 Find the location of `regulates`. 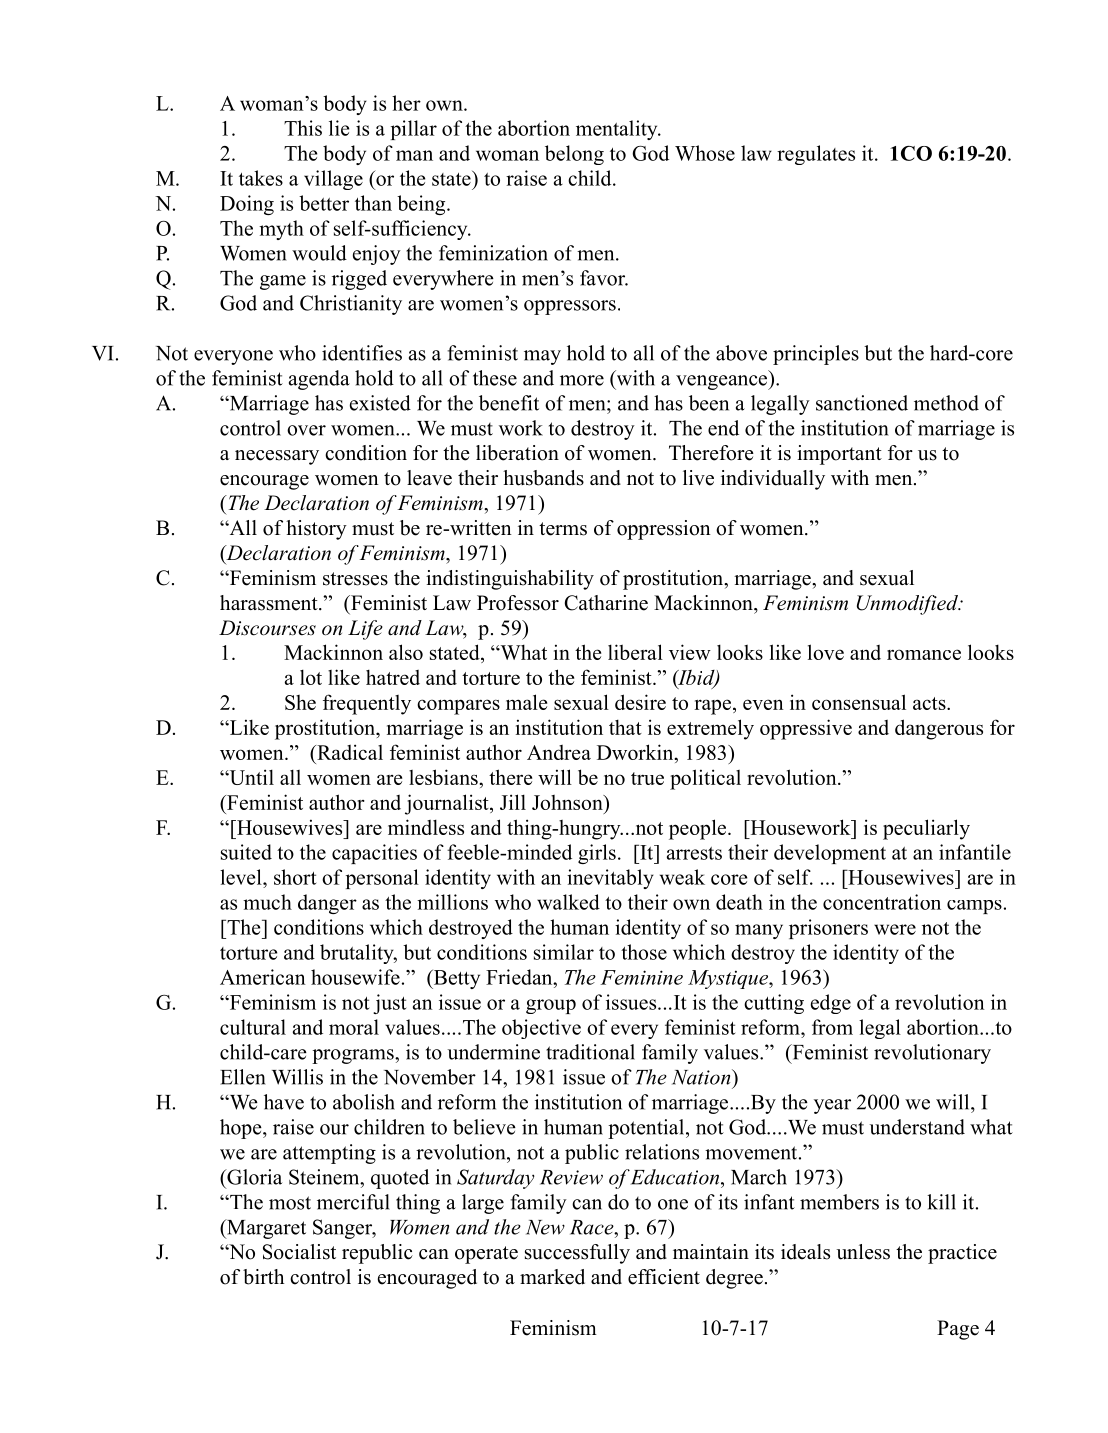

regulates is located at coordinates (816, 155).
